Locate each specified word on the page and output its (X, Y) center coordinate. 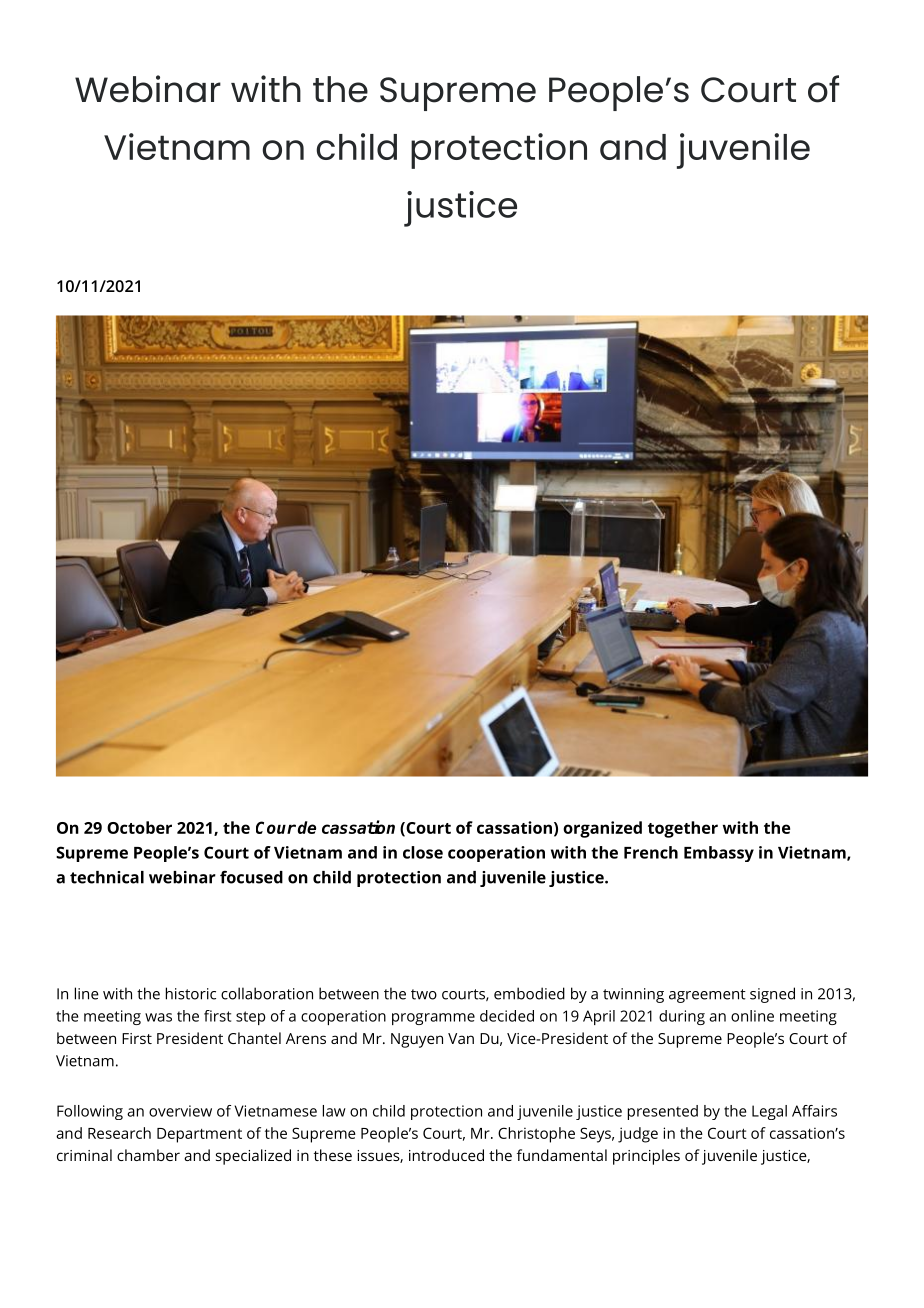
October (139, 827)
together (683, 829)
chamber (148, 1155)
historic (191, 993)
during (682, 1017)
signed (772, 995)
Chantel (254, 1038)
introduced (446, 1155)
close (423, 852)
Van (461, 1038)
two (424, 994)
